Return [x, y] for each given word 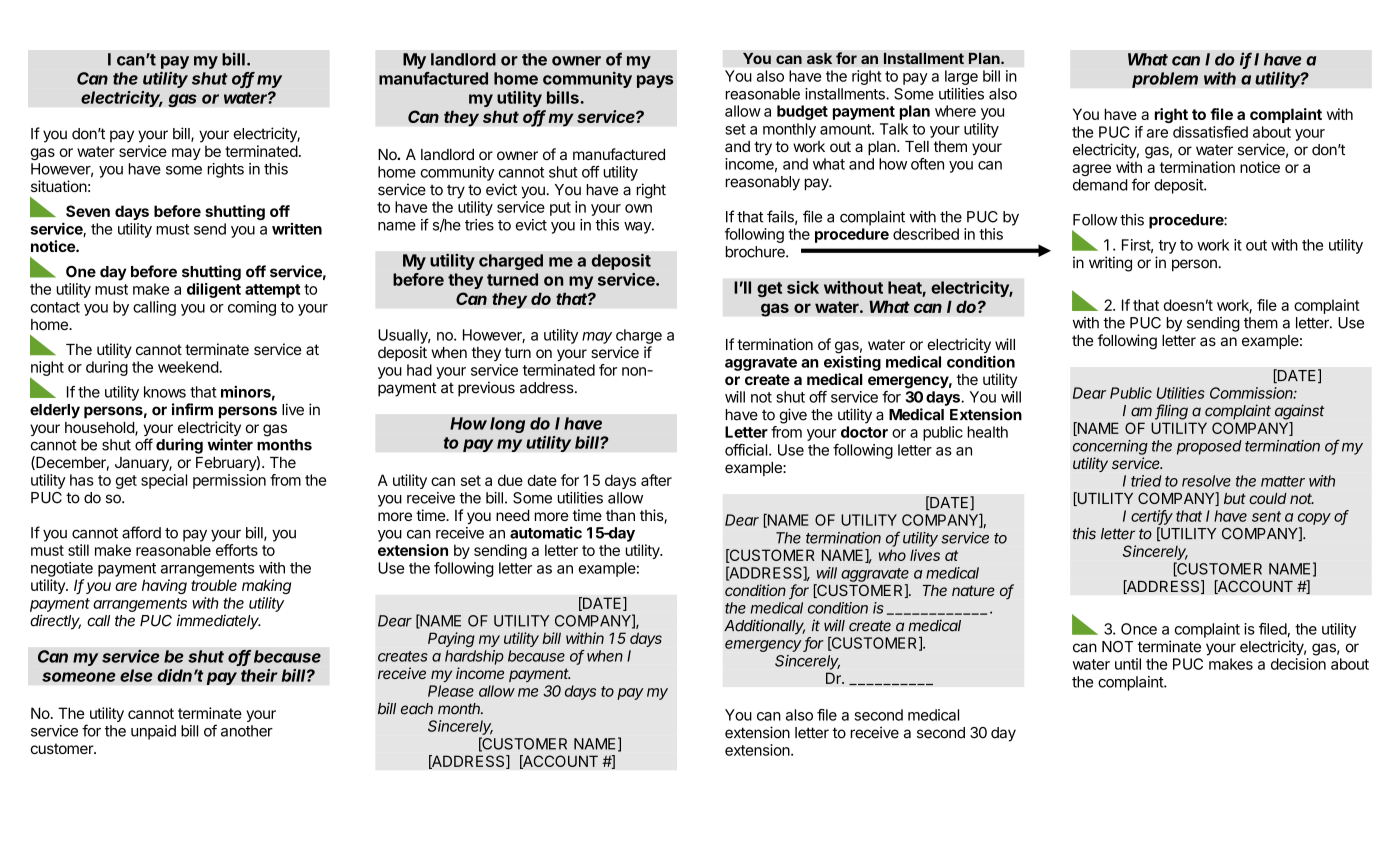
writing [1110, 264]
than [620, 515]
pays [655, 81]
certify [1152, 517]
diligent [214, 290]
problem [1165, 80]
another [247, 731]
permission [229, 481]
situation [59, 186]
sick [803, 287]
